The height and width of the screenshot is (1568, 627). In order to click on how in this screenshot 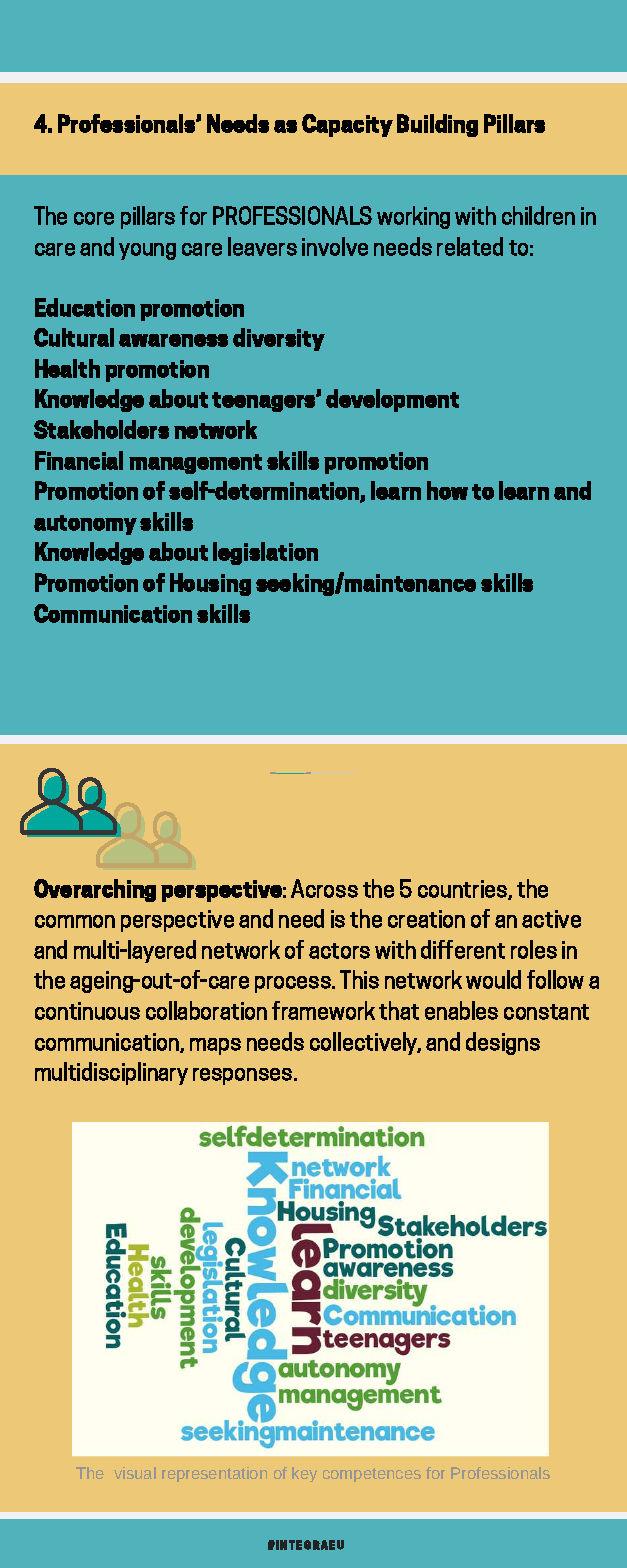, I will do `click(447, 490)`.
